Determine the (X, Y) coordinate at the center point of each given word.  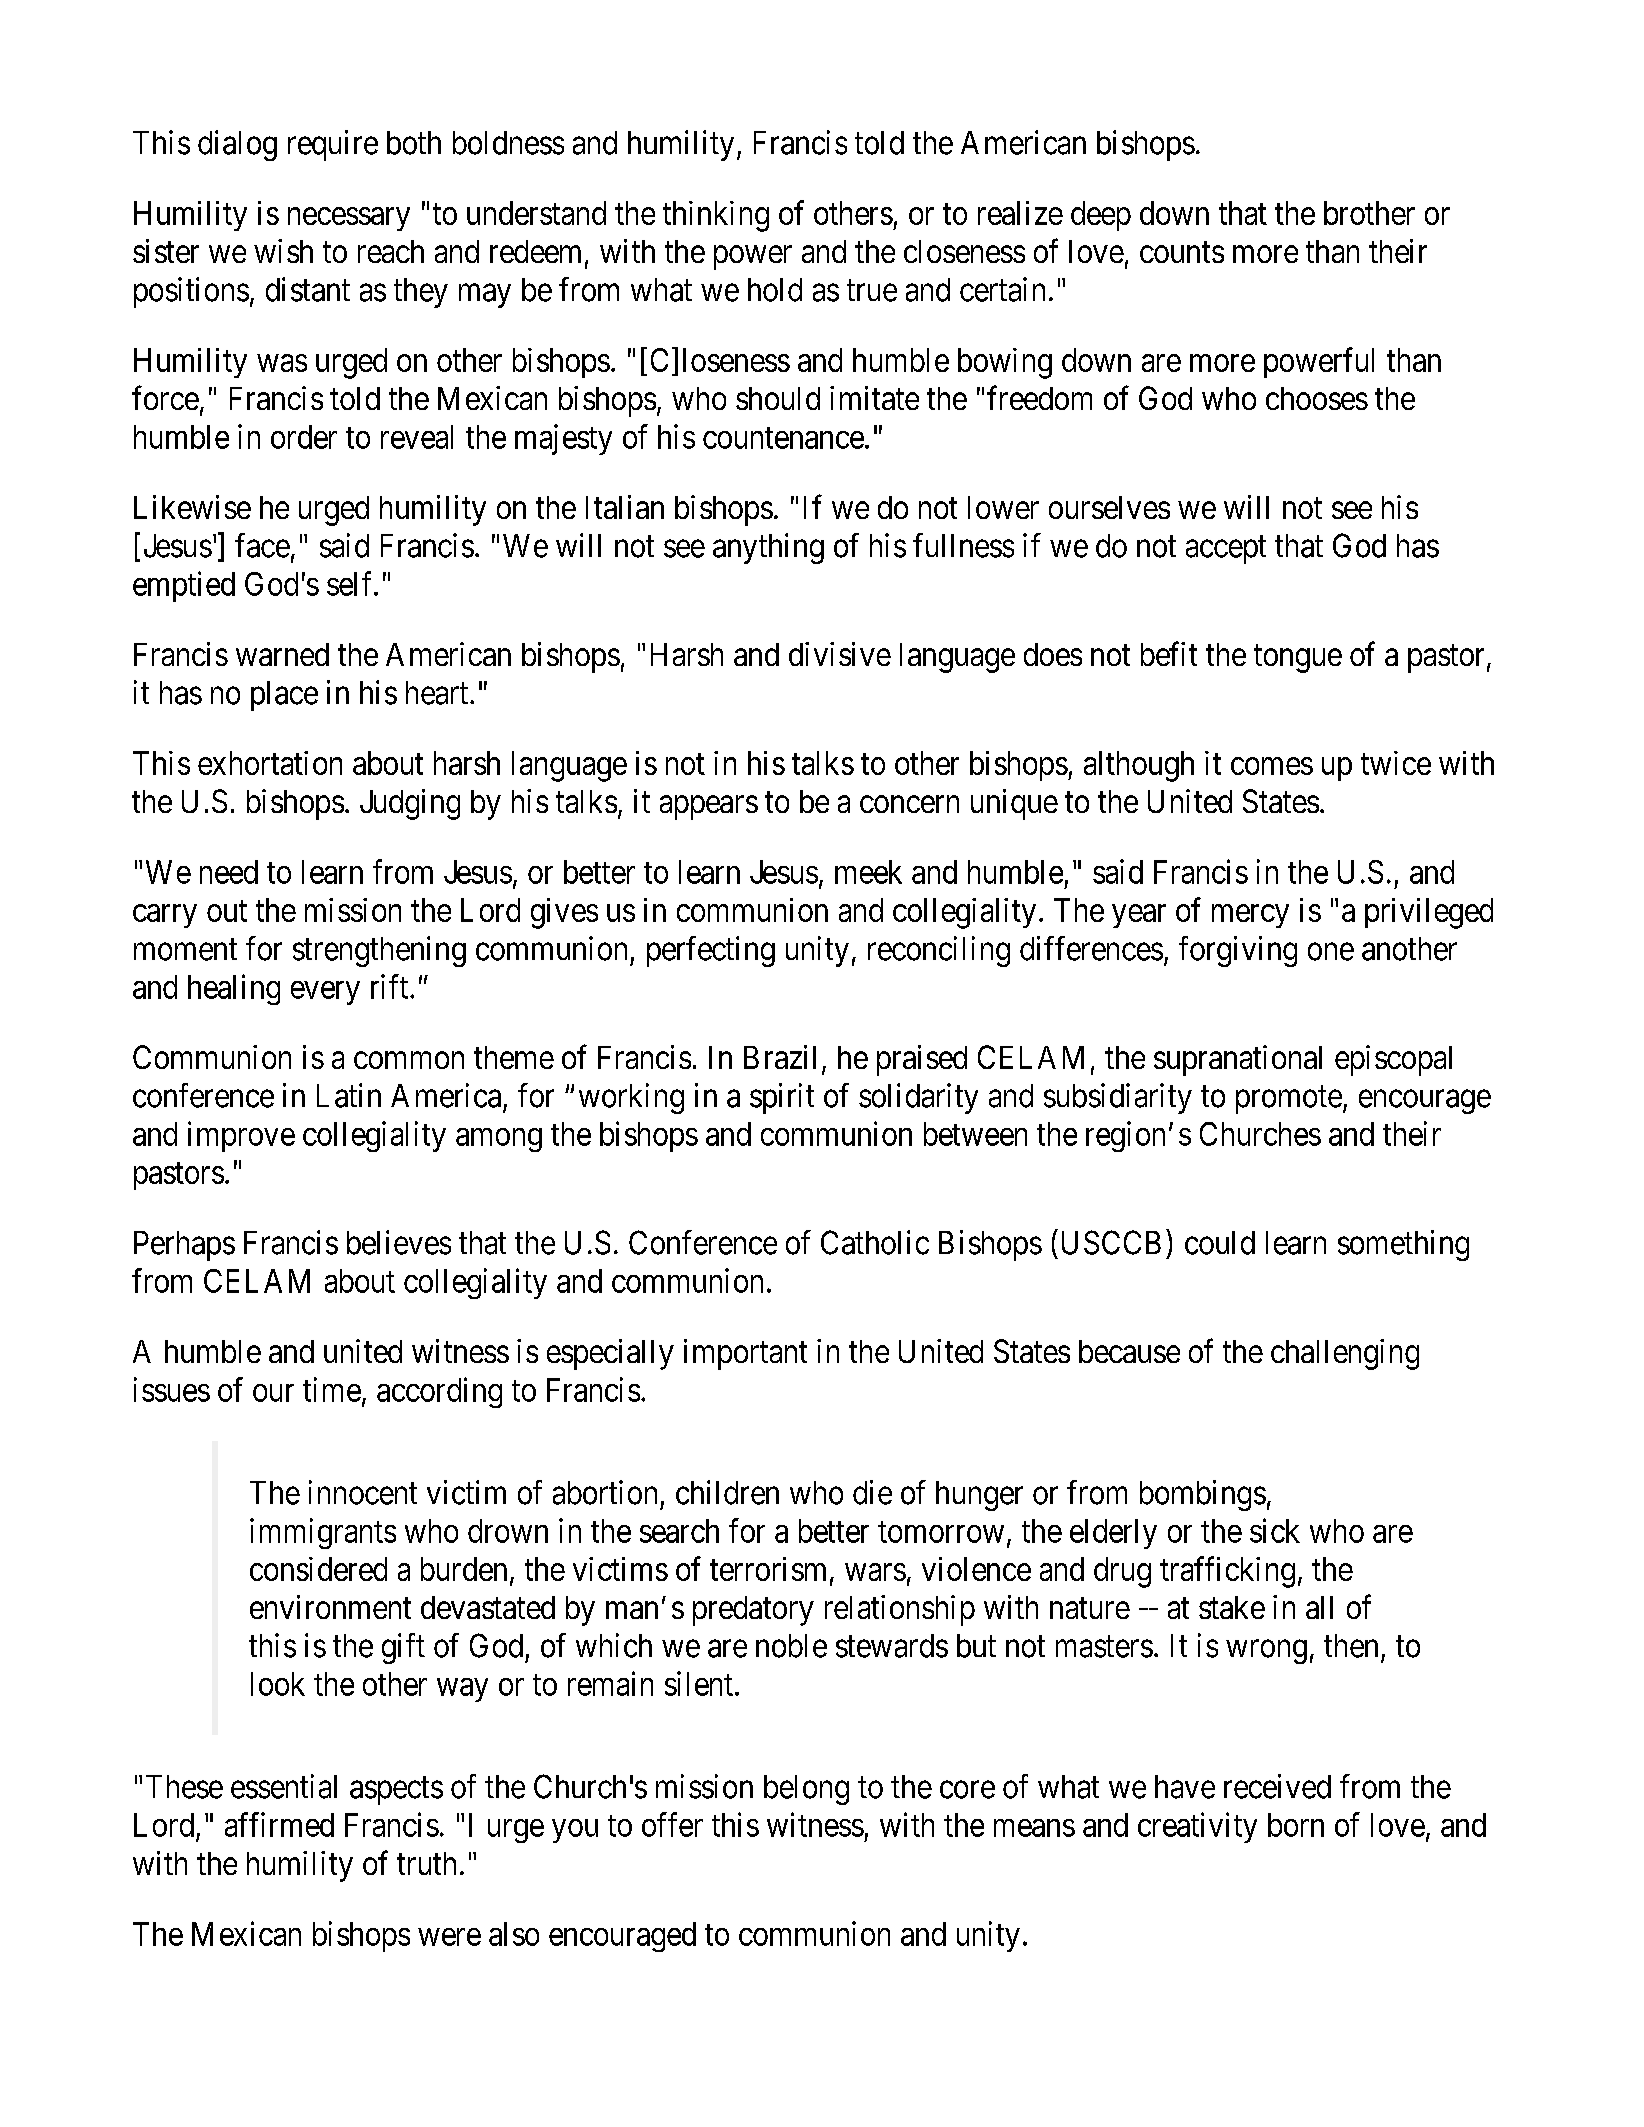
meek (868, 872)
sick (1275, 1530)
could (1220, 1243)
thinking (716, 216)
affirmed (279, 1824)
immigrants (323, 1533)
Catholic (875, 1242)
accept (1226, 550)
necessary (349, 219)
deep (1101, 216)
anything (768, 548)
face (262, 545)
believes (399, 1242)
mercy (1250, 916)
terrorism (768, 1569)
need (229, 872)
